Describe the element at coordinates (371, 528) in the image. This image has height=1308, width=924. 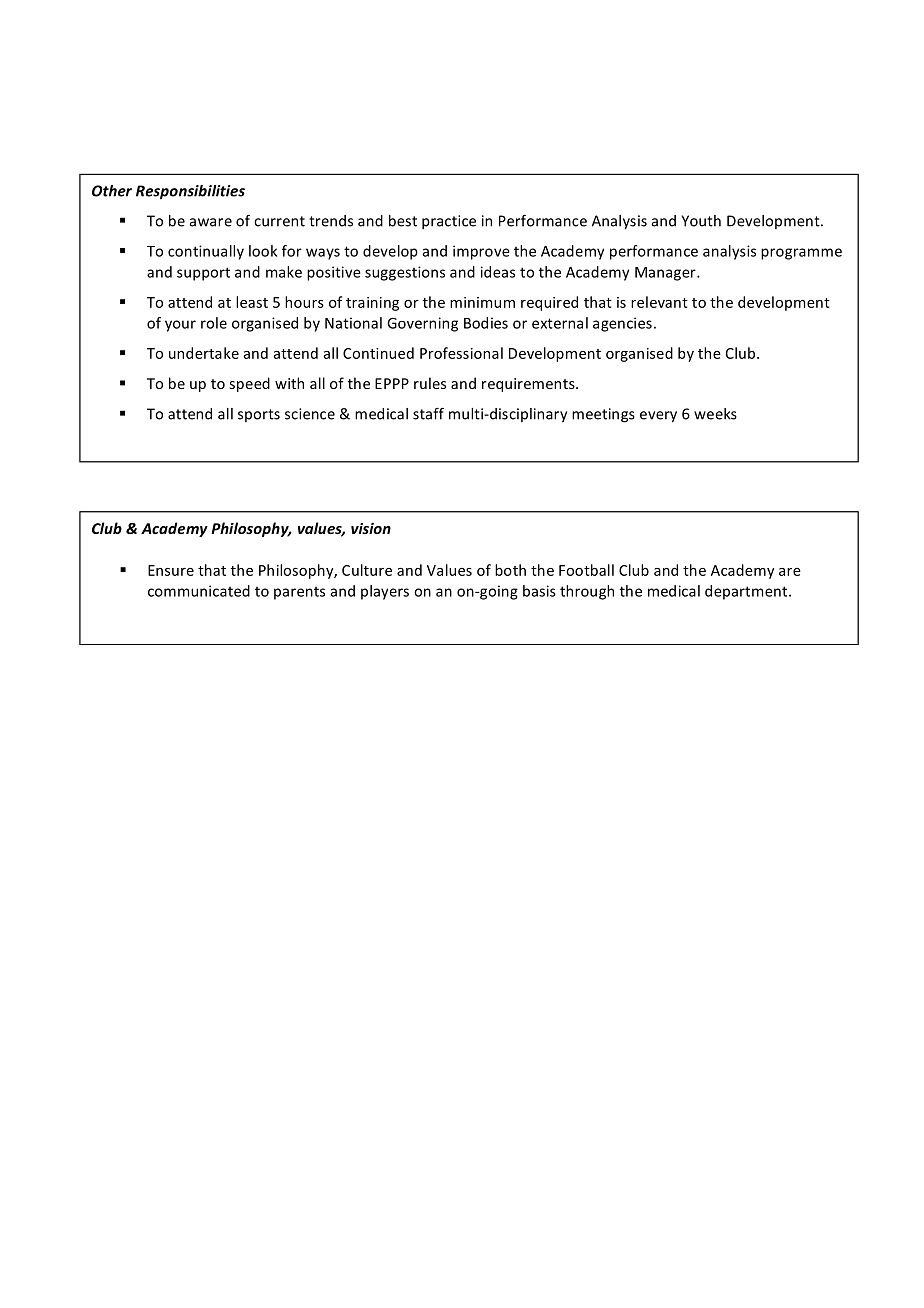
I see `vision` at that location.
